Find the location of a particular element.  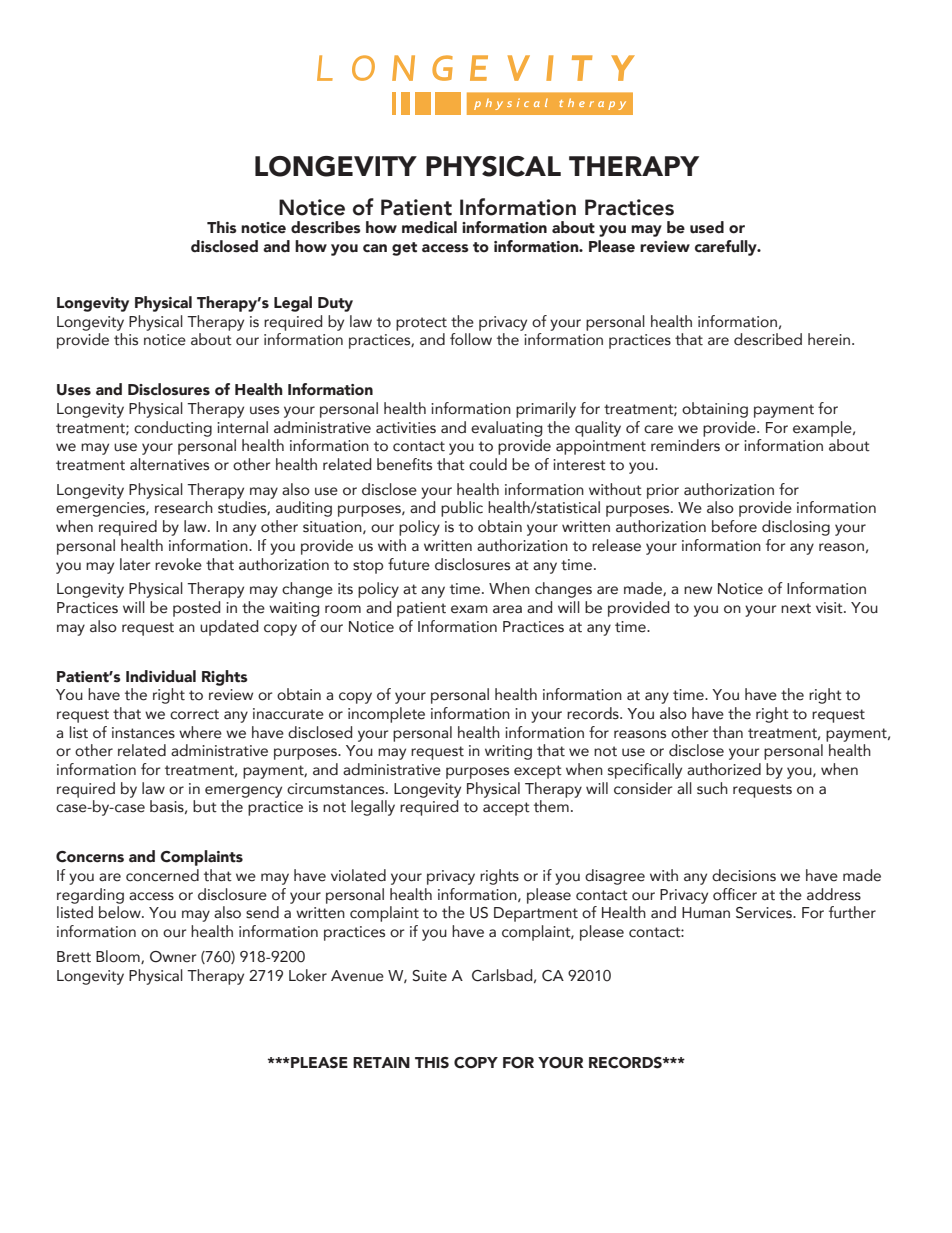

describes is located at coordinates (326, 227).
